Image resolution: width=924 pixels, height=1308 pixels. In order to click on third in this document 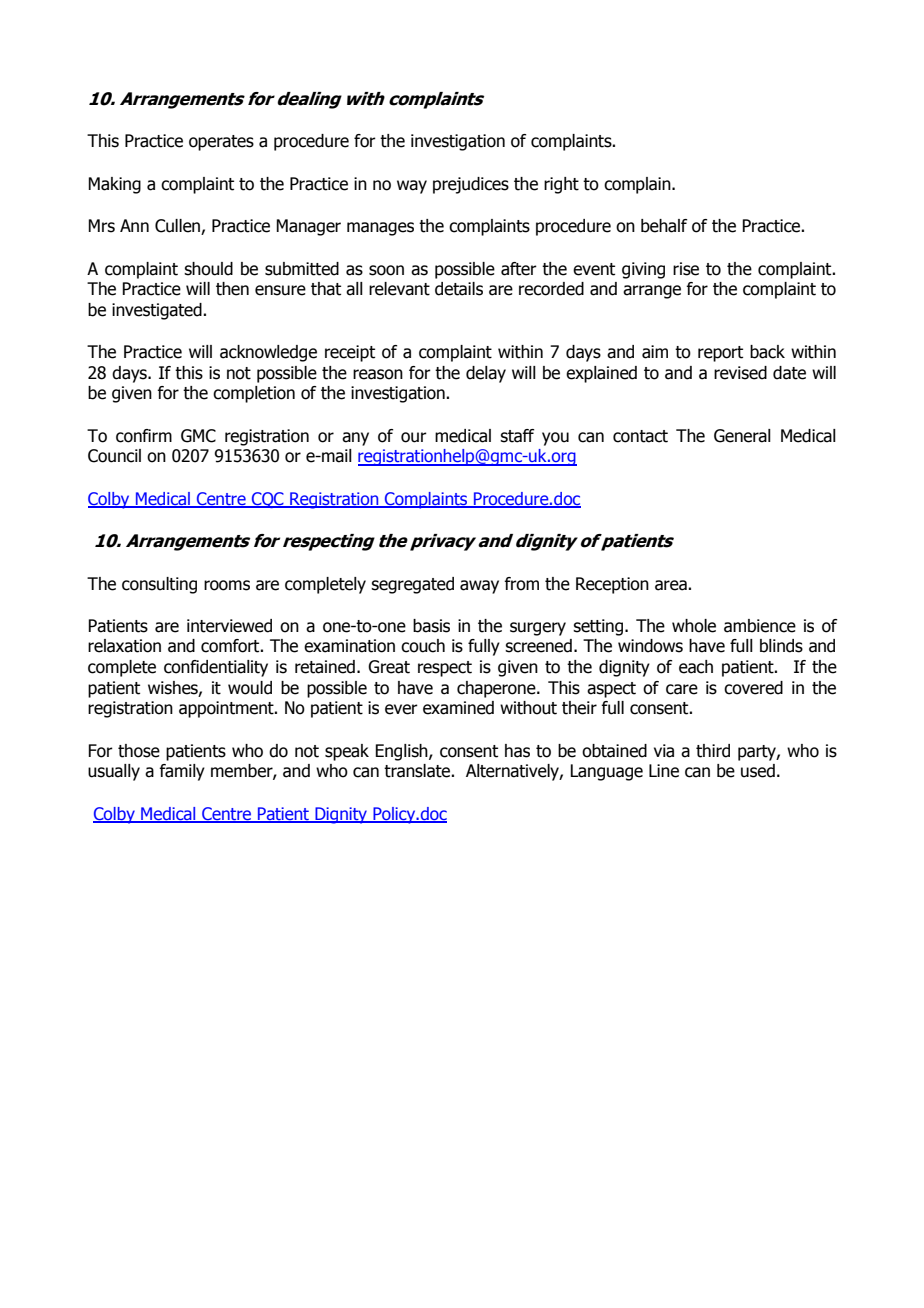, I will do `click(713, 751)`.
